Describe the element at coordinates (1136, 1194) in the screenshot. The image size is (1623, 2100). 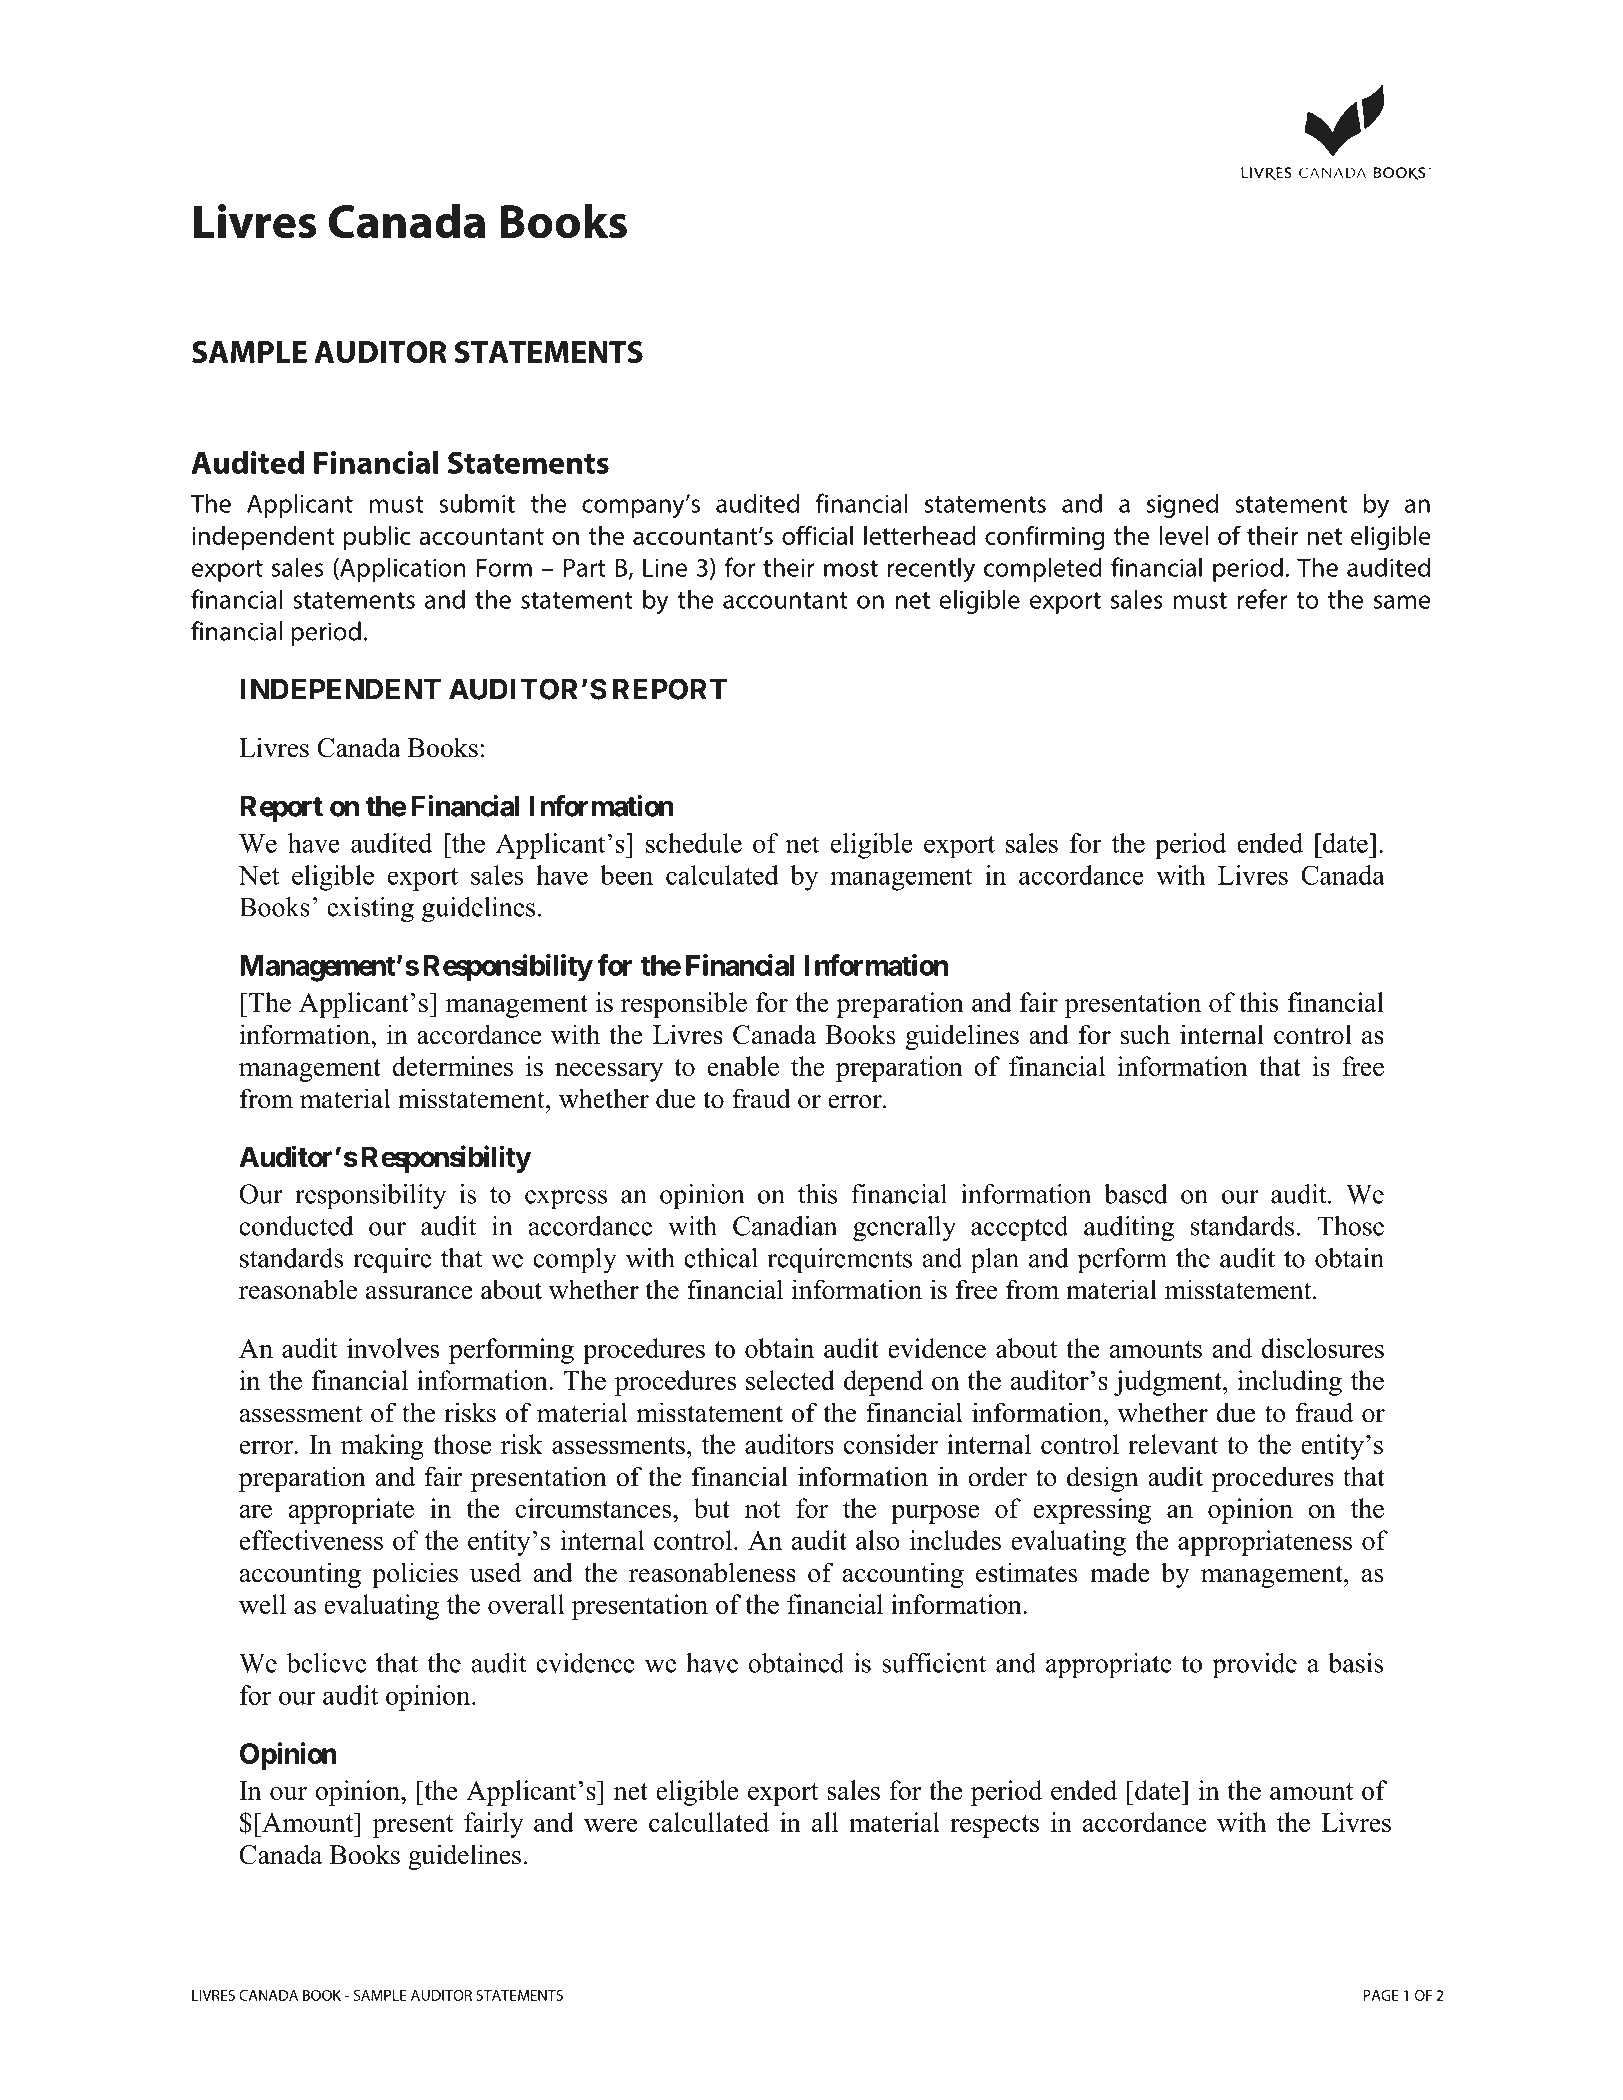
I see `based` at that location.
